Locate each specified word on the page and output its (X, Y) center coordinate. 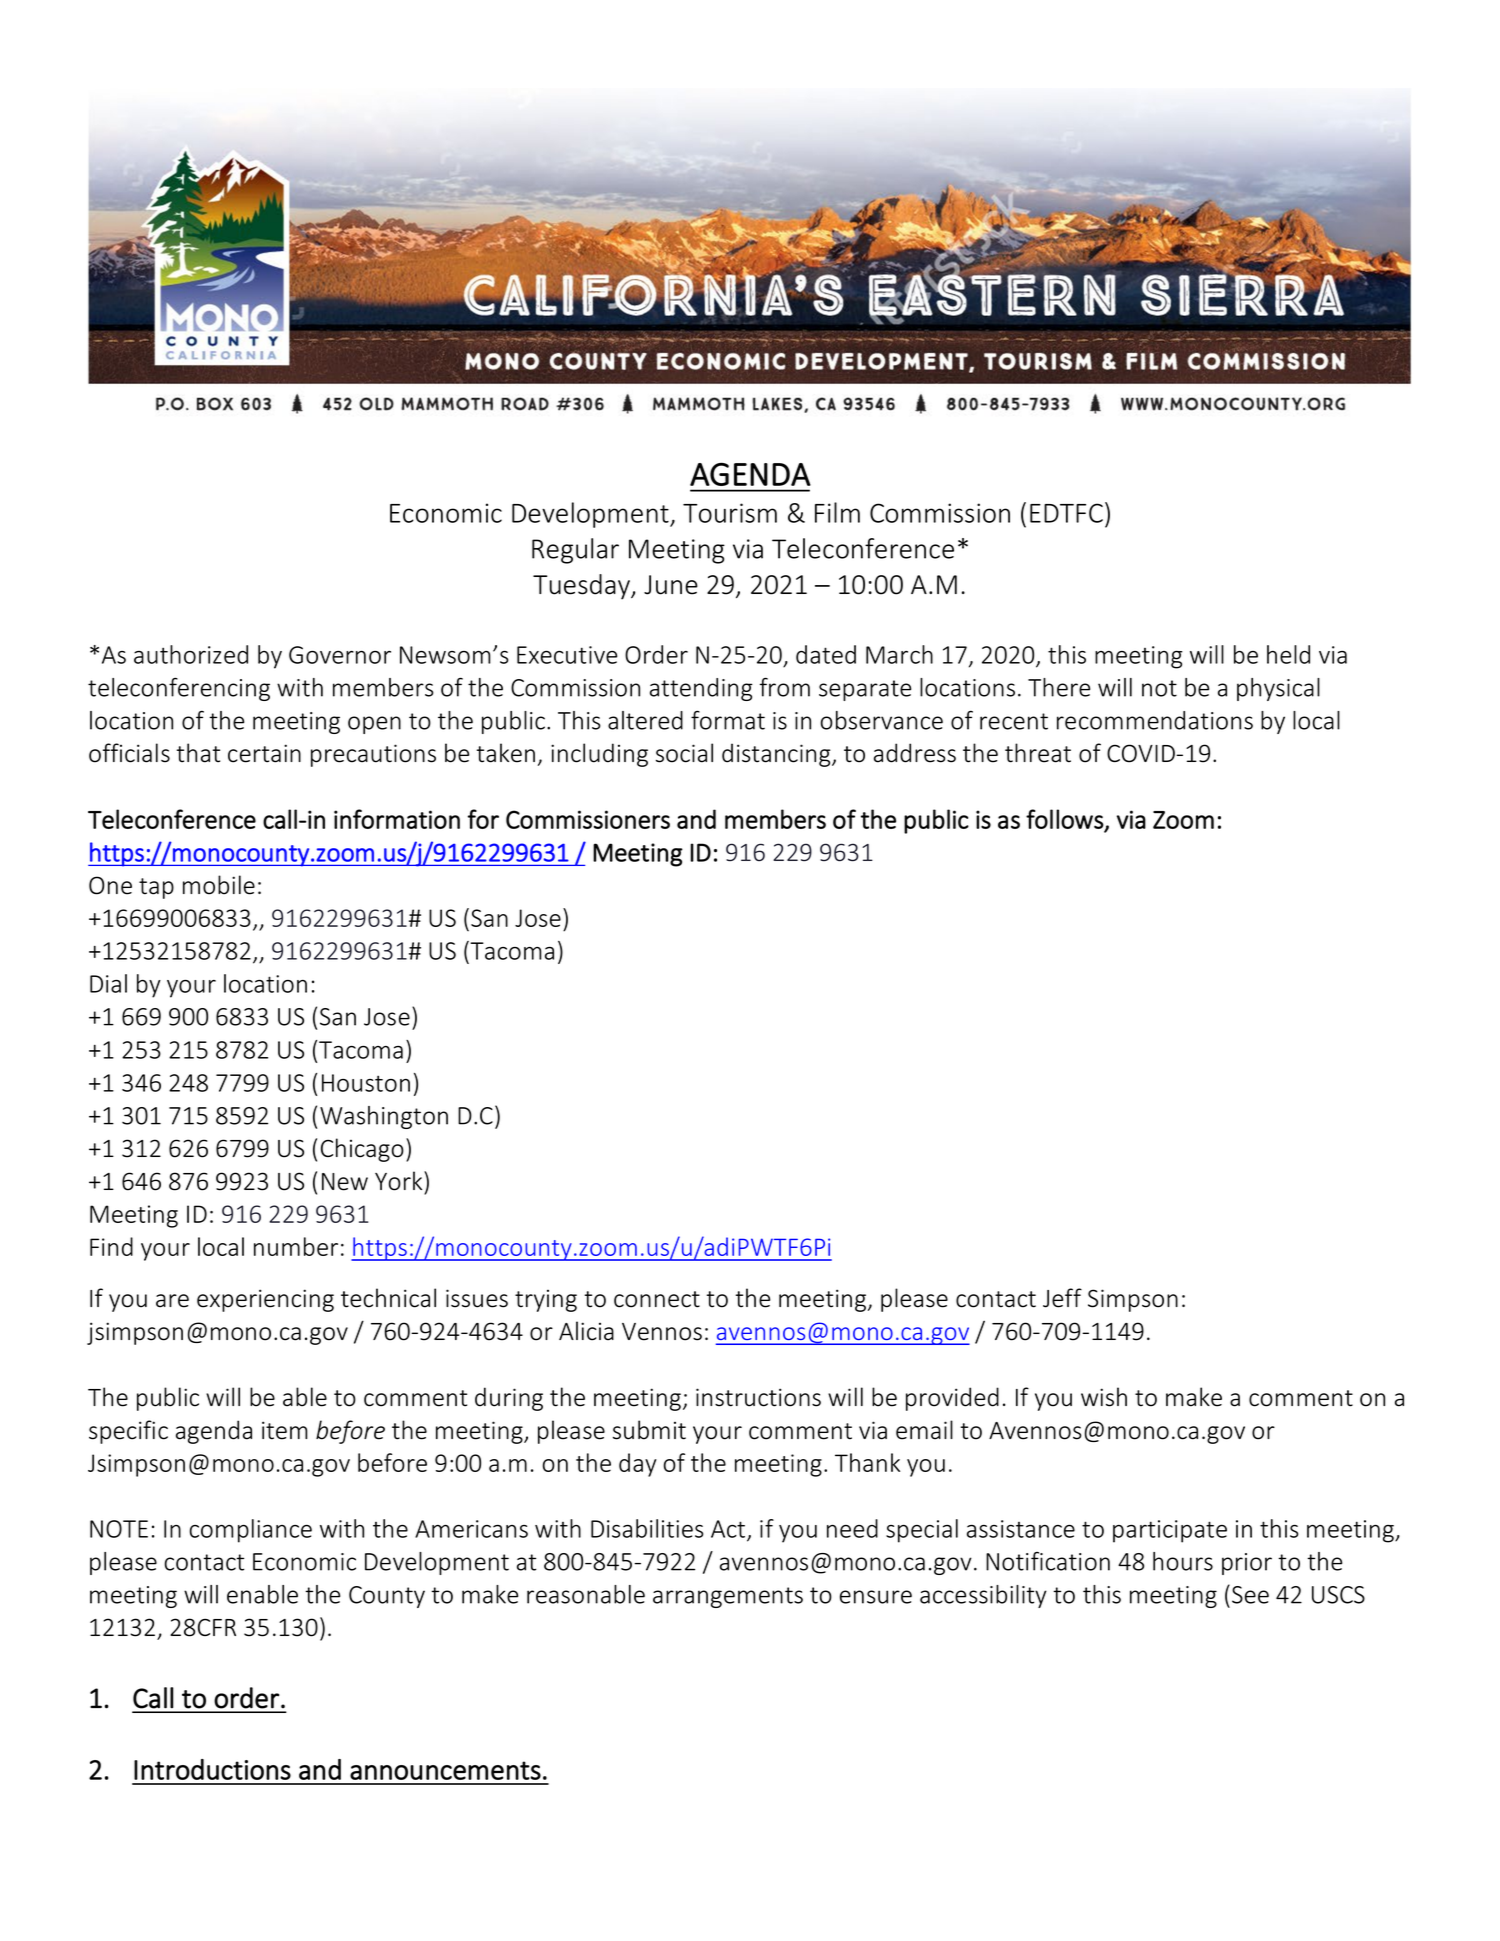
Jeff (1062, 1298)
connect (657, 1299)
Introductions (212, 1769)
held (1288, 654)
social (684, 753)
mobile (219, 885)
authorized (191, 654)
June (671, 585)
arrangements (728, 1597)
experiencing (265, 1300)
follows (1065, 819)
